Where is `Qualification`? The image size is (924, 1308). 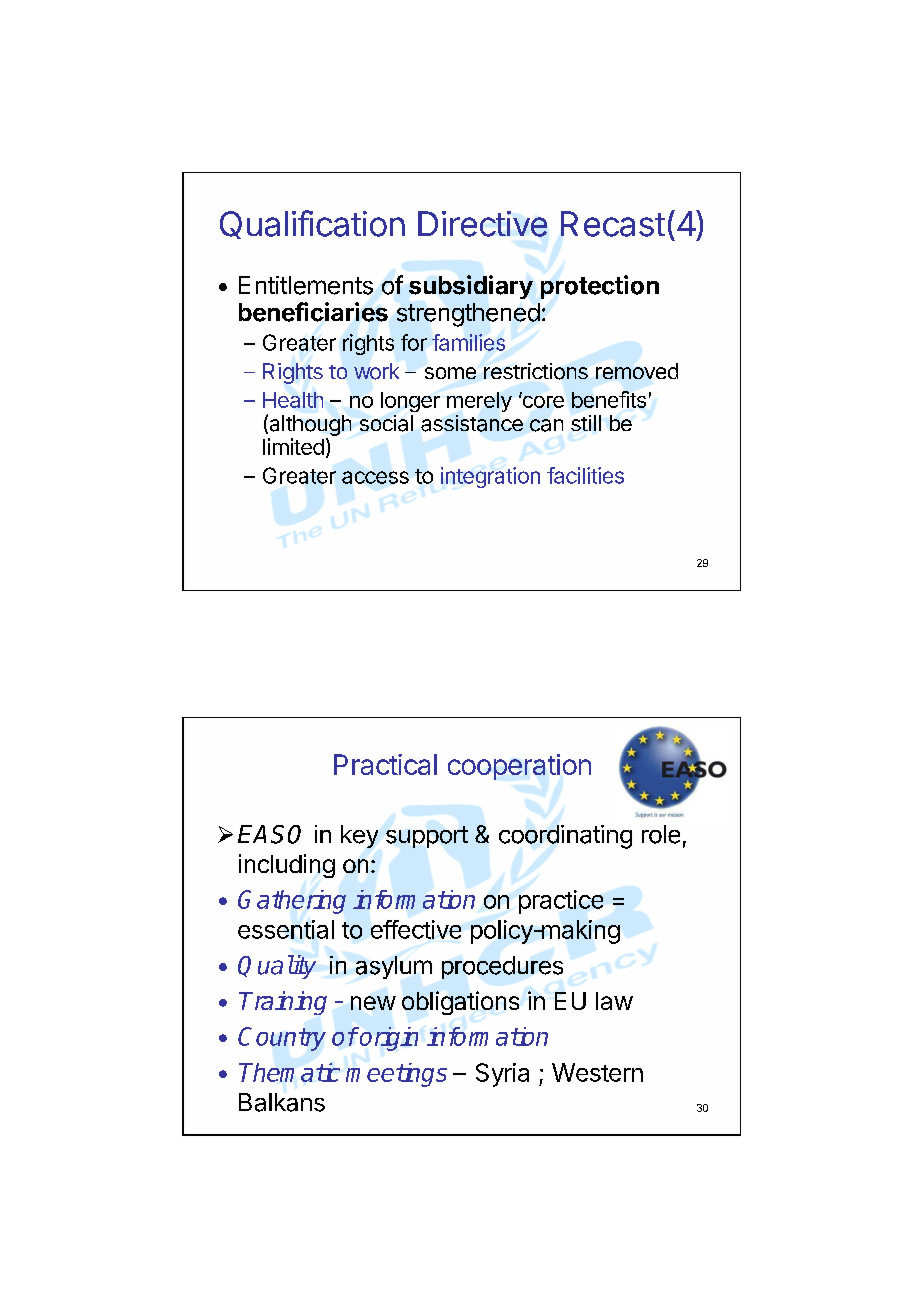 Qualification is located at coordinates (312, 224).
